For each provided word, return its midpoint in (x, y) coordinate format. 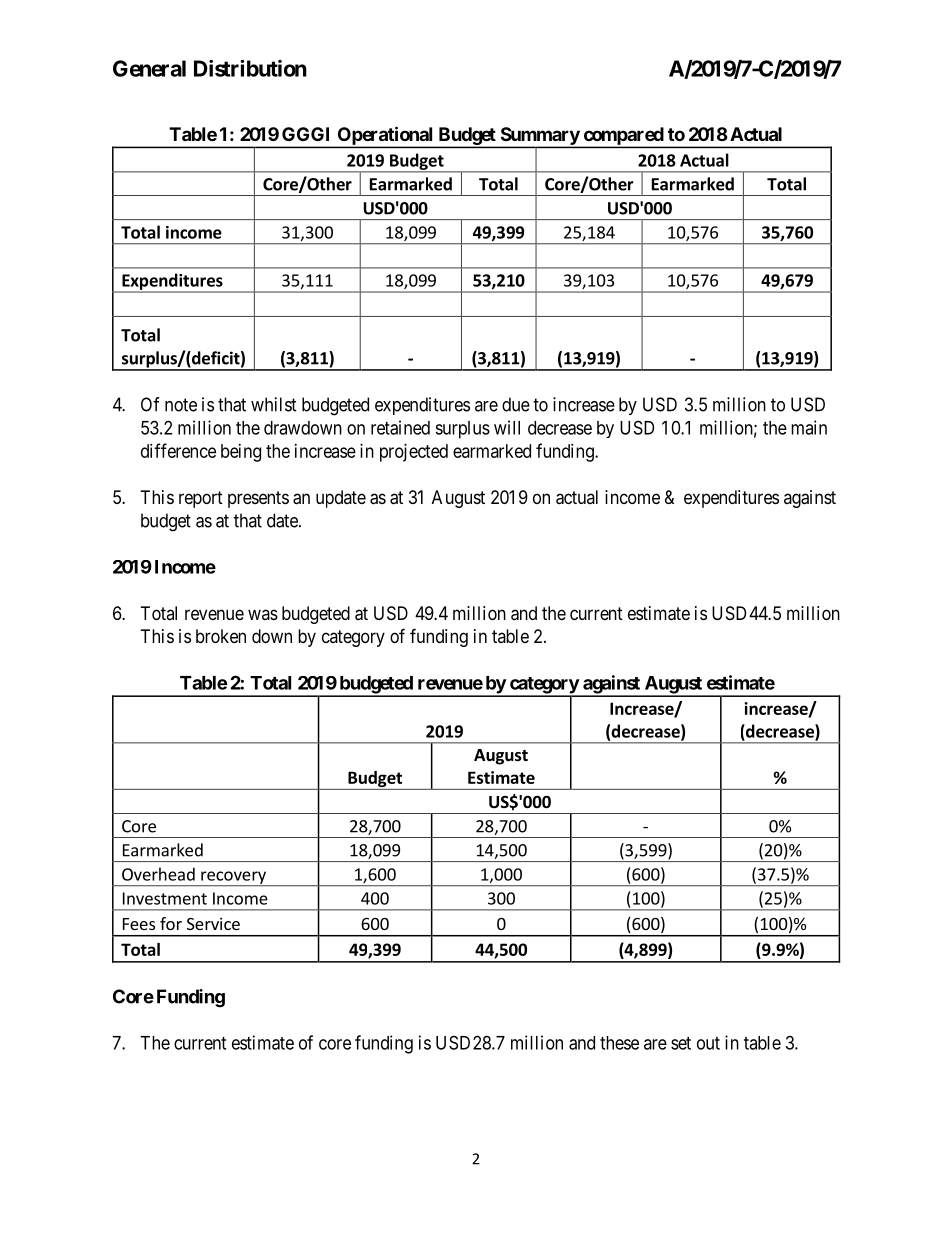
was (263, 614)
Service (213, 923)
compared (623, 137)
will (507, 427)
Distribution (250, 68)
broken (221, 636)
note (181, 405)
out (708, 1043)
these (619, 1043)
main (809, 427)
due (516, 404)
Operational (385, 137)
